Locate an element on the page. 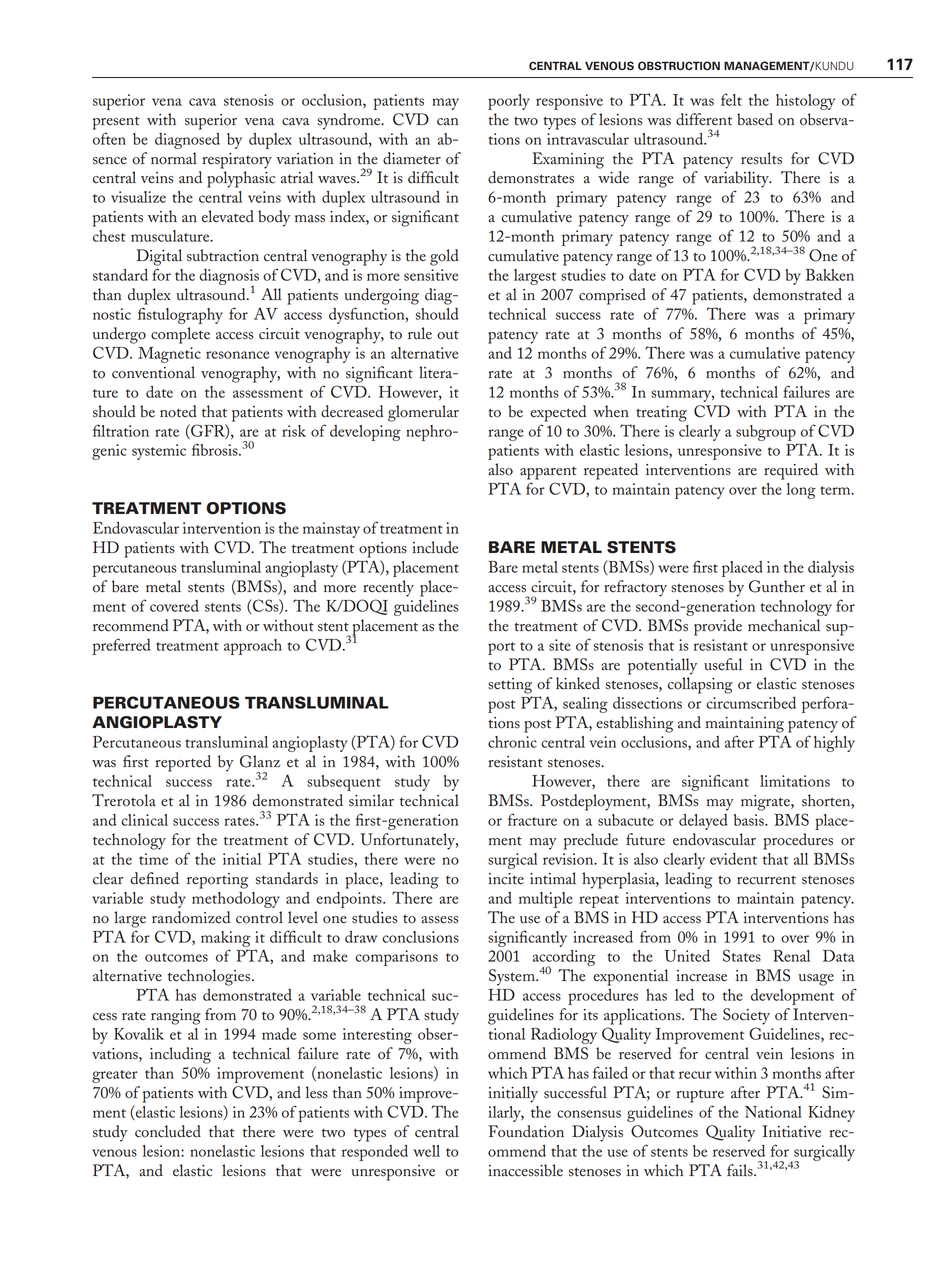 This image has width=952, height=1275. poorly is located at coordinates (509, 102).
